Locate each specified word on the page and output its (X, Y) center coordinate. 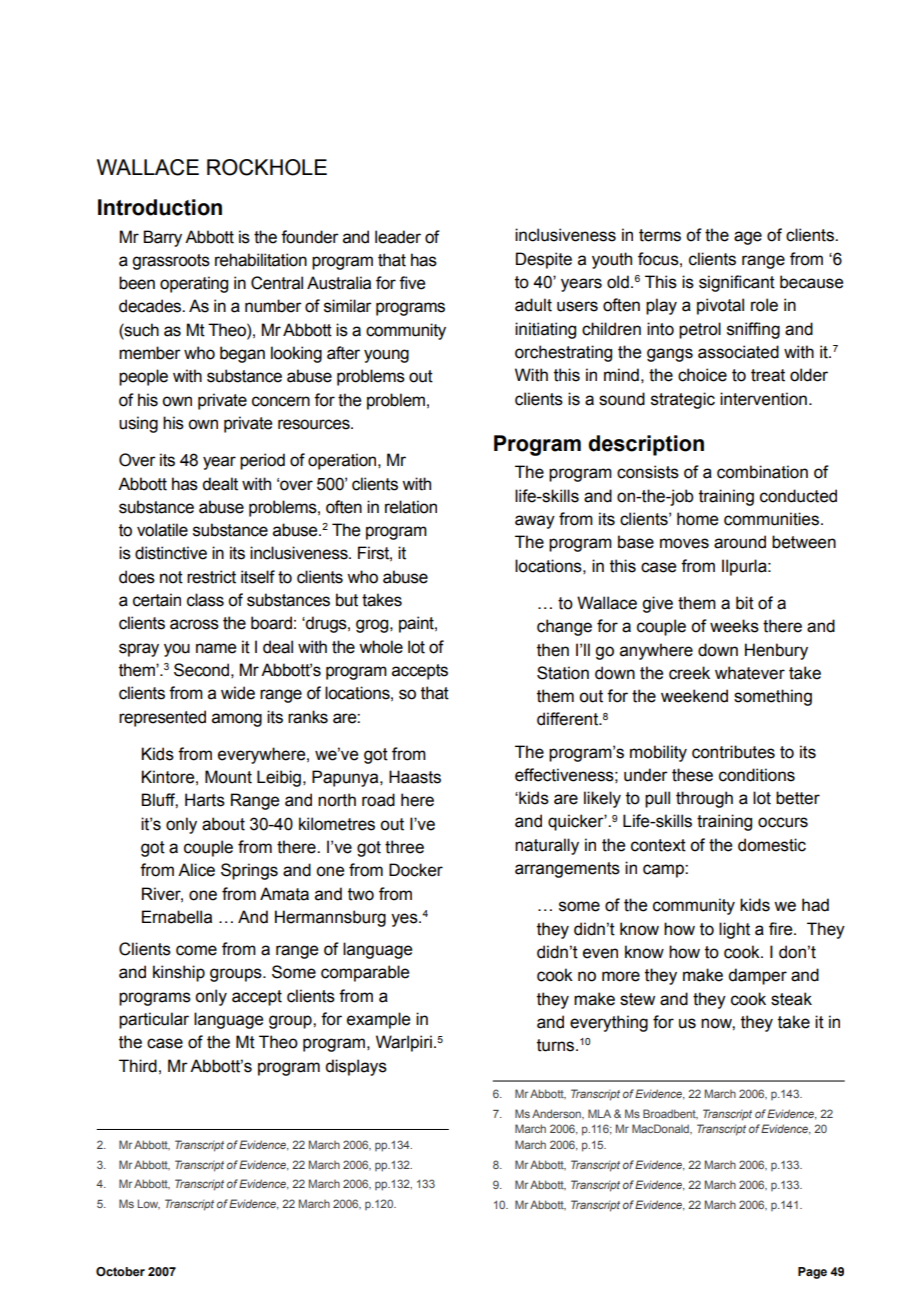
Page (812, 1273)
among (237, 720)
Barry (162, 238)
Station (563, 673)
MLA (599, 1113)
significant (737, 283)
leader (398, 237)
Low (149, 1204)
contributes (733, 752)
